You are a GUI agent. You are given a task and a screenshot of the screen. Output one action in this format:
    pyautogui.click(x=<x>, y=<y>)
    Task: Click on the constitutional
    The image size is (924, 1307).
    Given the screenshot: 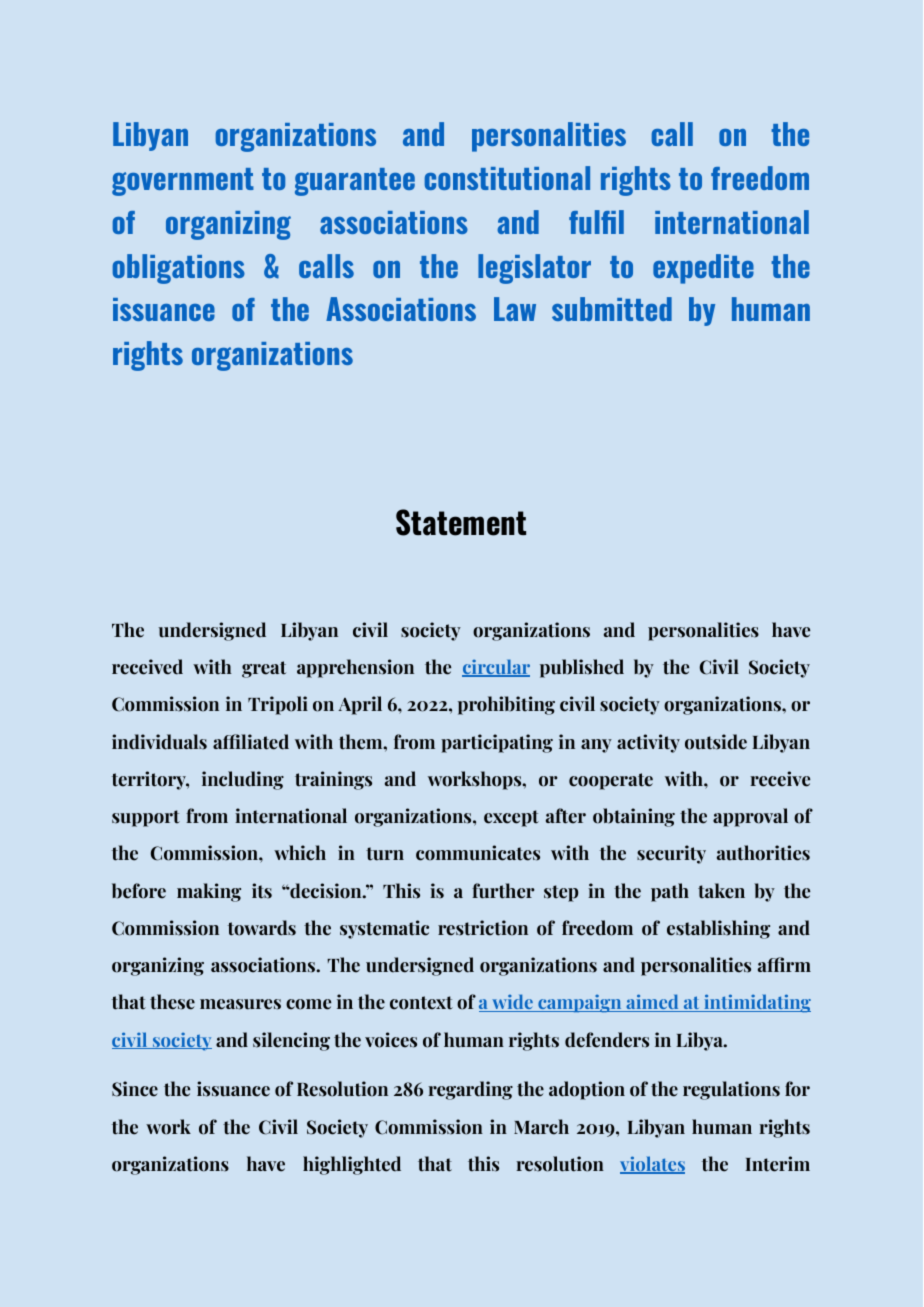 What is the action you would take?
    pyautogui.click(x=507, y=178)
